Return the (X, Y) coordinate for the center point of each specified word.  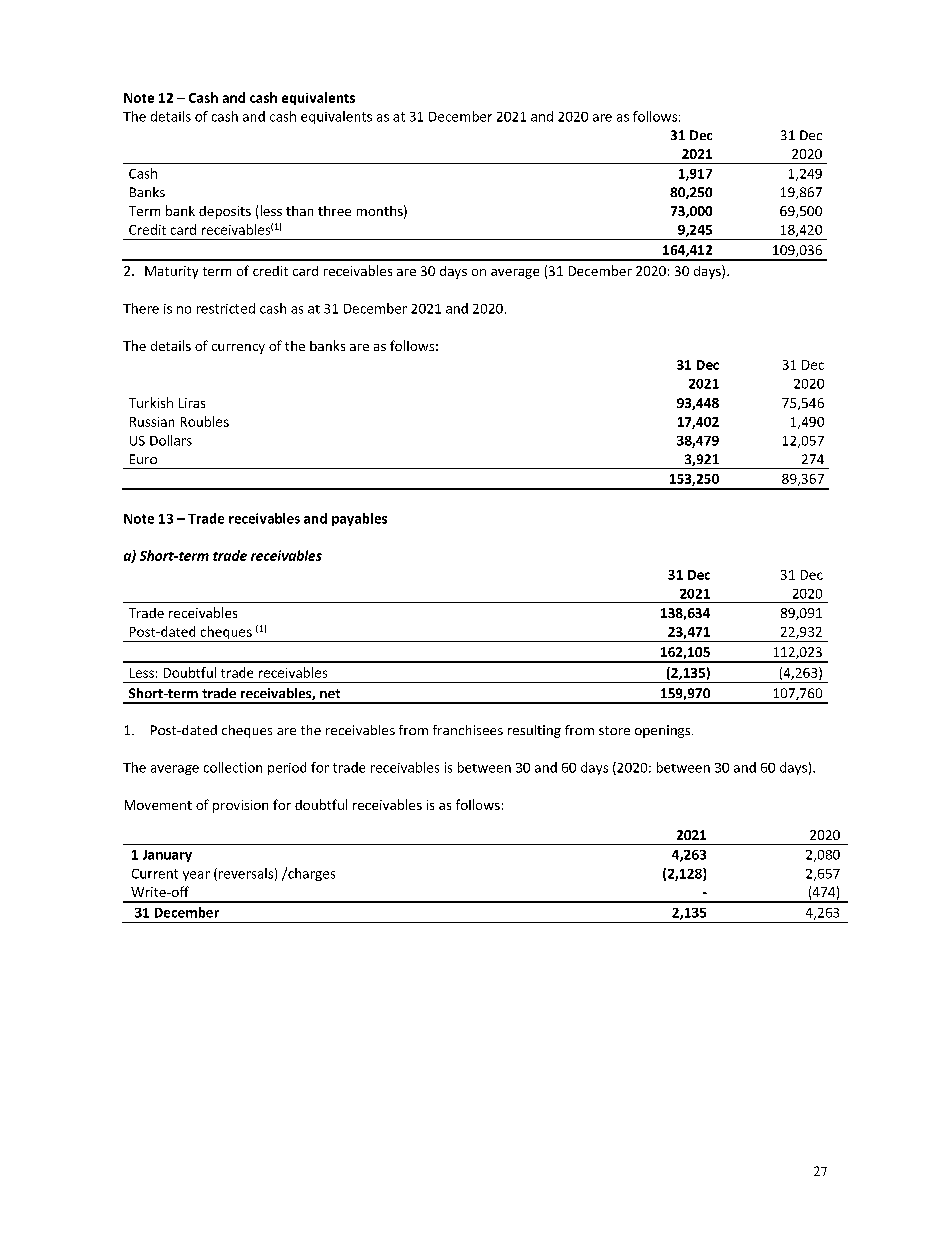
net (330, 693)
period (287, 768)
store (614, 730)
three (334, 211)
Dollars (171, 440)
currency (238, 349)
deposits (225, 212)
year (196, 876)
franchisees (468, 730)
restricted (226, 308)
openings (664, 731)
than (299, 211)
